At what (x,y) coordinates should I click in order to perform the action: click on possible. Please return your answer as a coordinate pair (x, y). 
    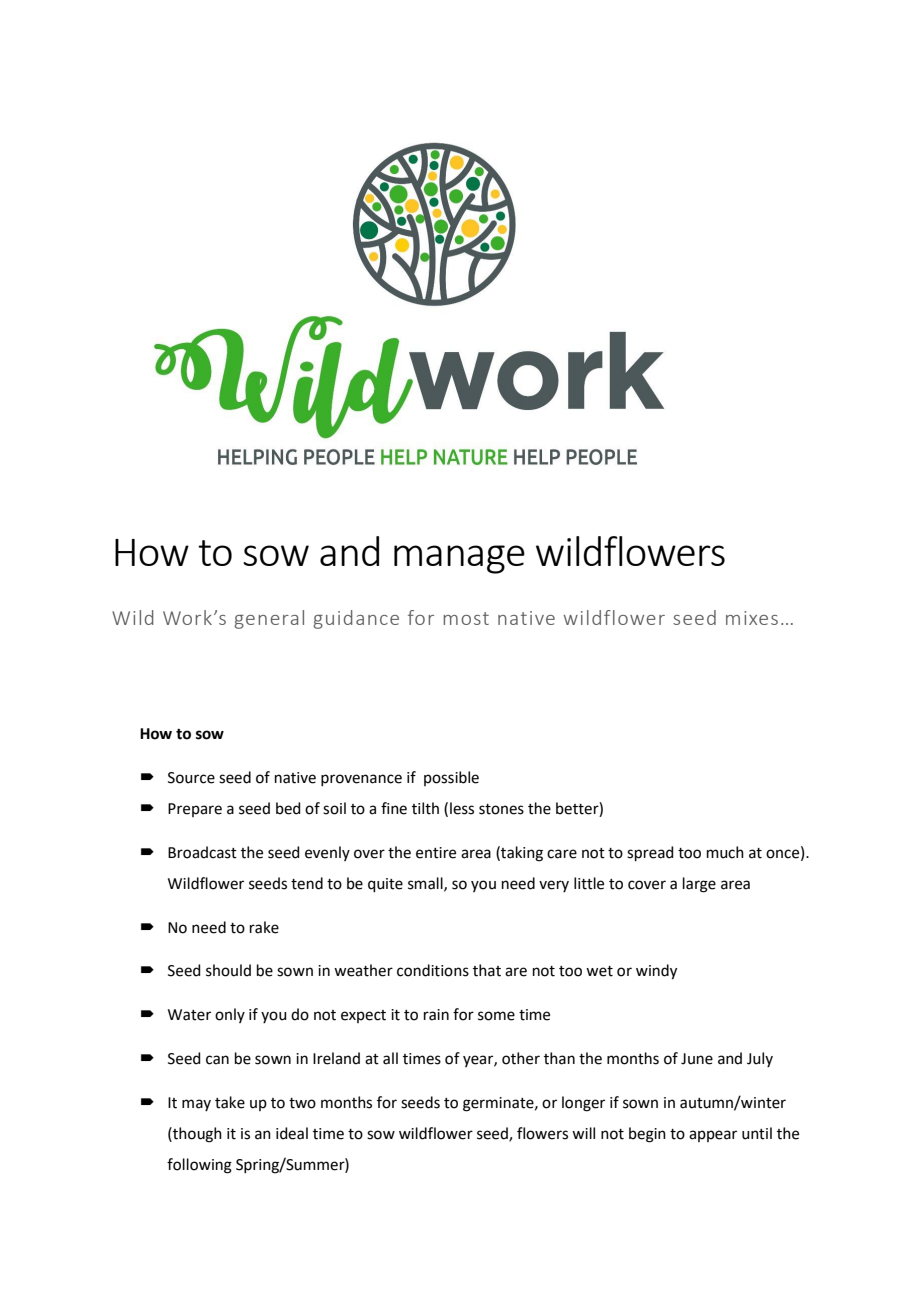
    Looking at the image, I should click on (451, 778).
